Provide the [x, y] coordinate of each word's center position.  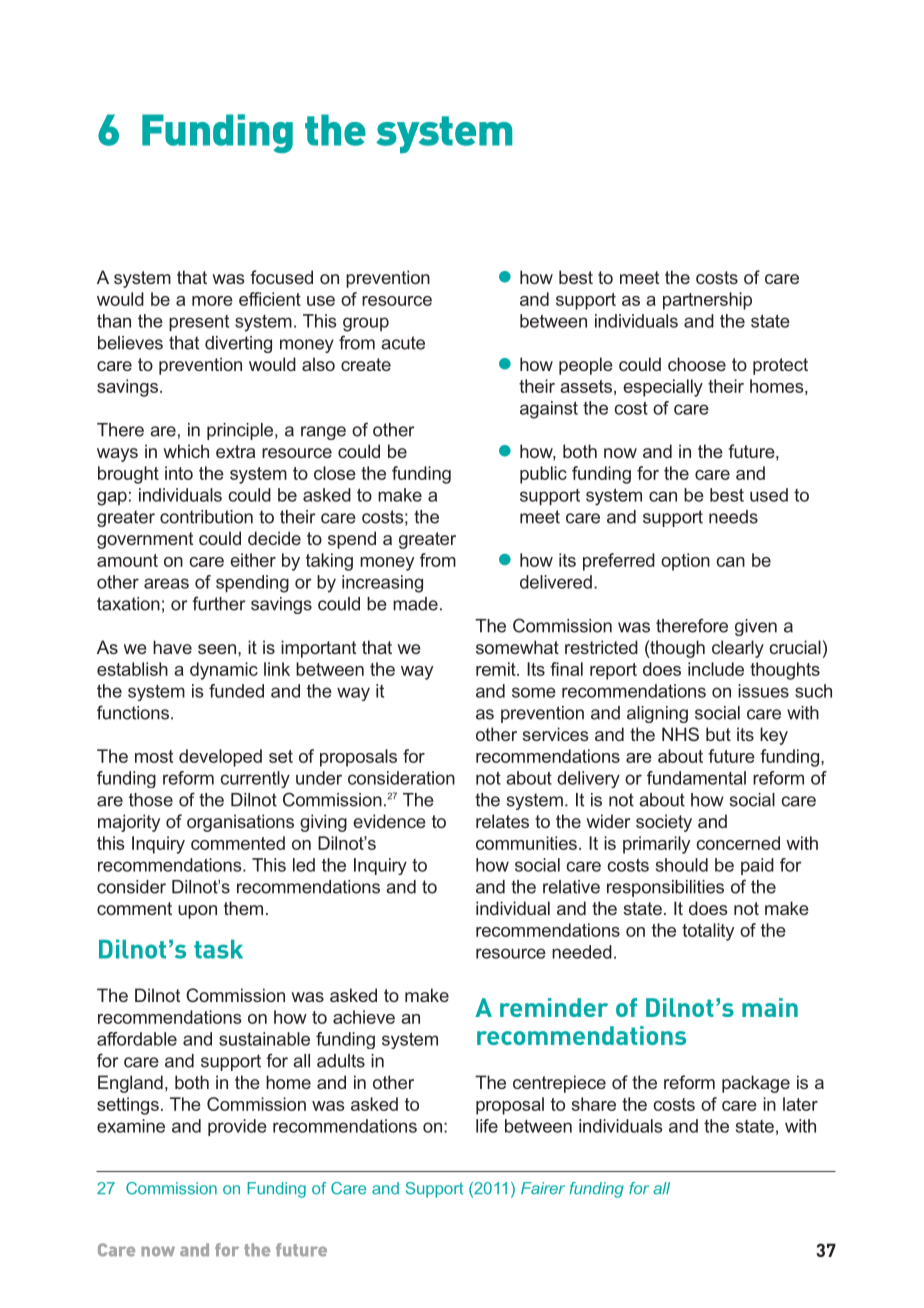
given [756, 627]
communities [526, 843]
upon [197, 912]
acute [403, 343]
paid [757, 866]
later [800, 1104]
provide [237, 1127]
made [415, 604]
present [199, 323]
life [487, 1126]
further [219, 603]
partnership [707, 301]
